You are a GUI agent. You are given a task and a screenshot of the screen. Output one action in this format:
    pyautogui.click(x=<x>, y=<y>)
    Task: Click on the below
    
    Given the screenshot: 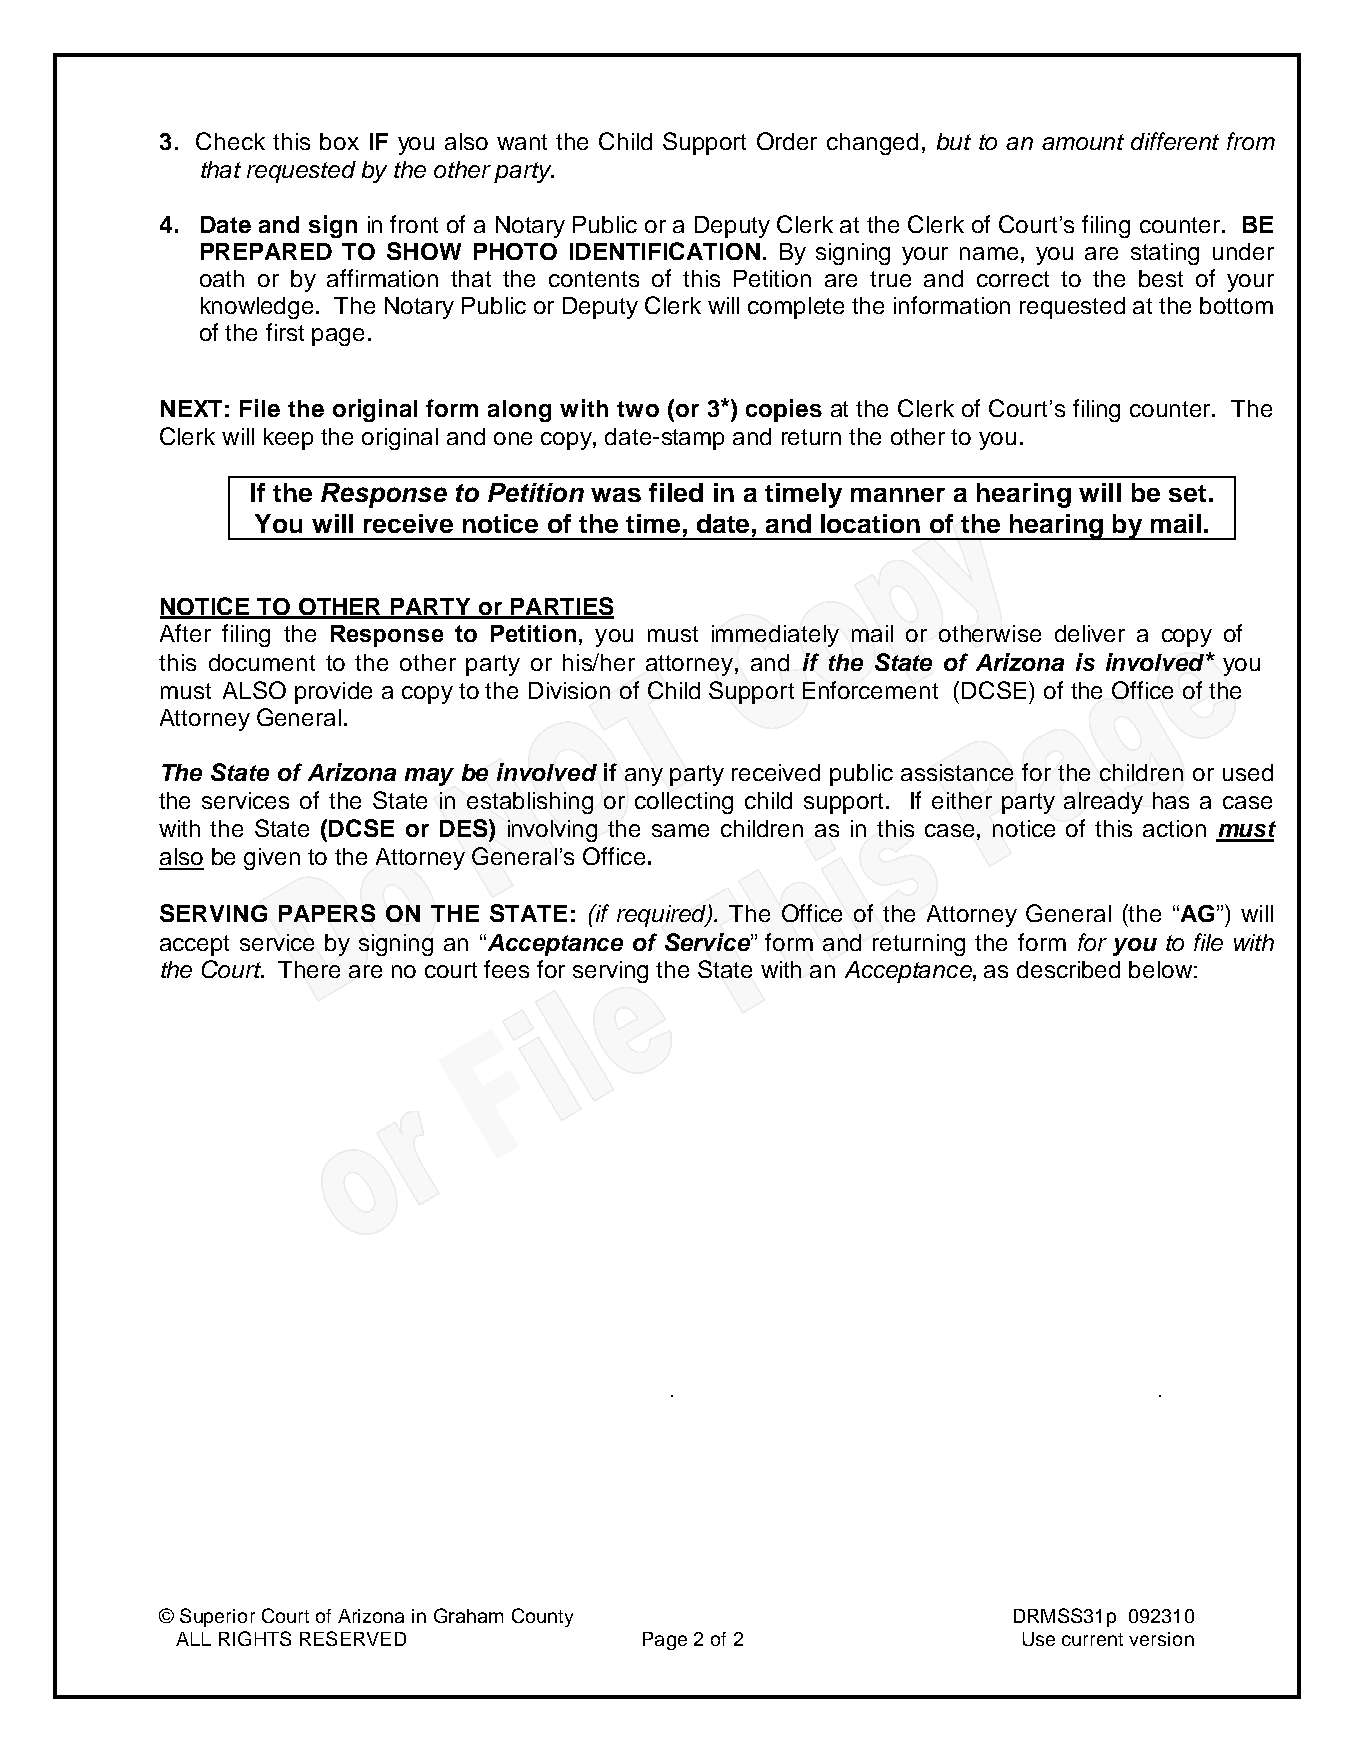 What is the action you would take?
    pyautogui.click(x=1160, y=969)
